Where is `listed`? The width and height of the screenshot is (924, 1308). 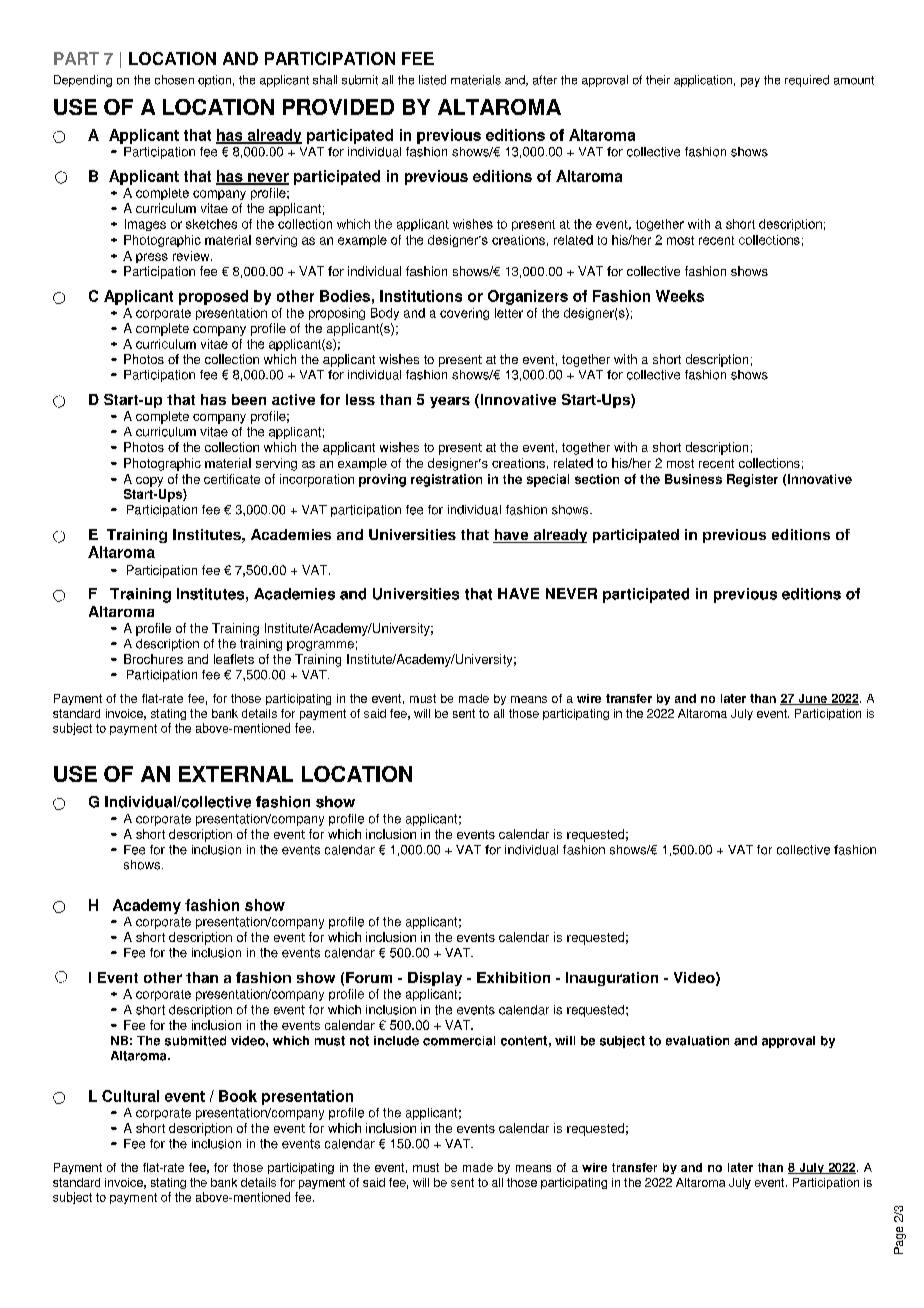
listed is located at coordinates (432, 80).
